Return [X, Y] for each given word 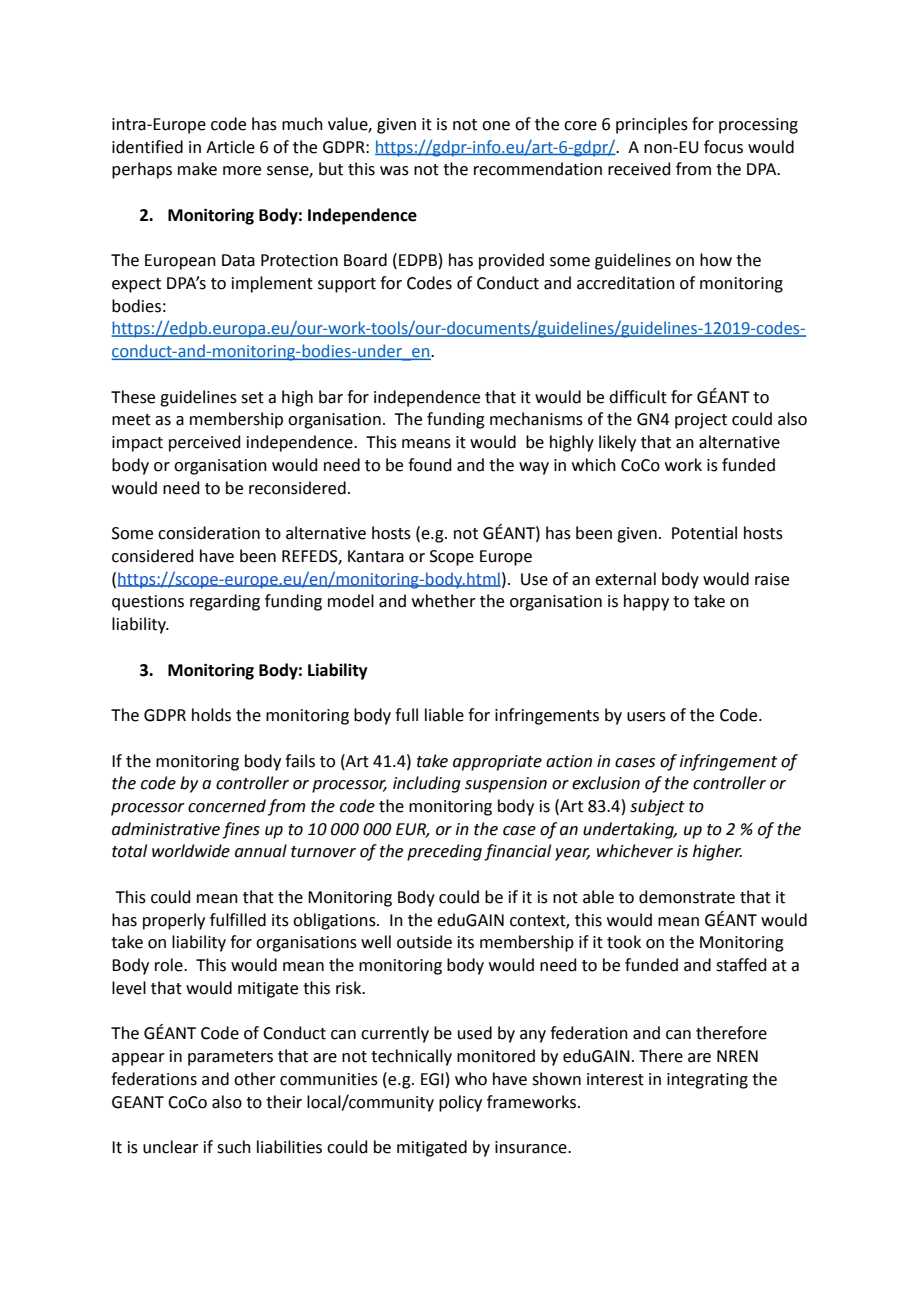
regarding [225, 602]
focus [723, 147]
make [197, 169]
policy [460, 1103]
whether [444, 601]
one [496, 126]
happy [646, 602]
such [234, 1147]
